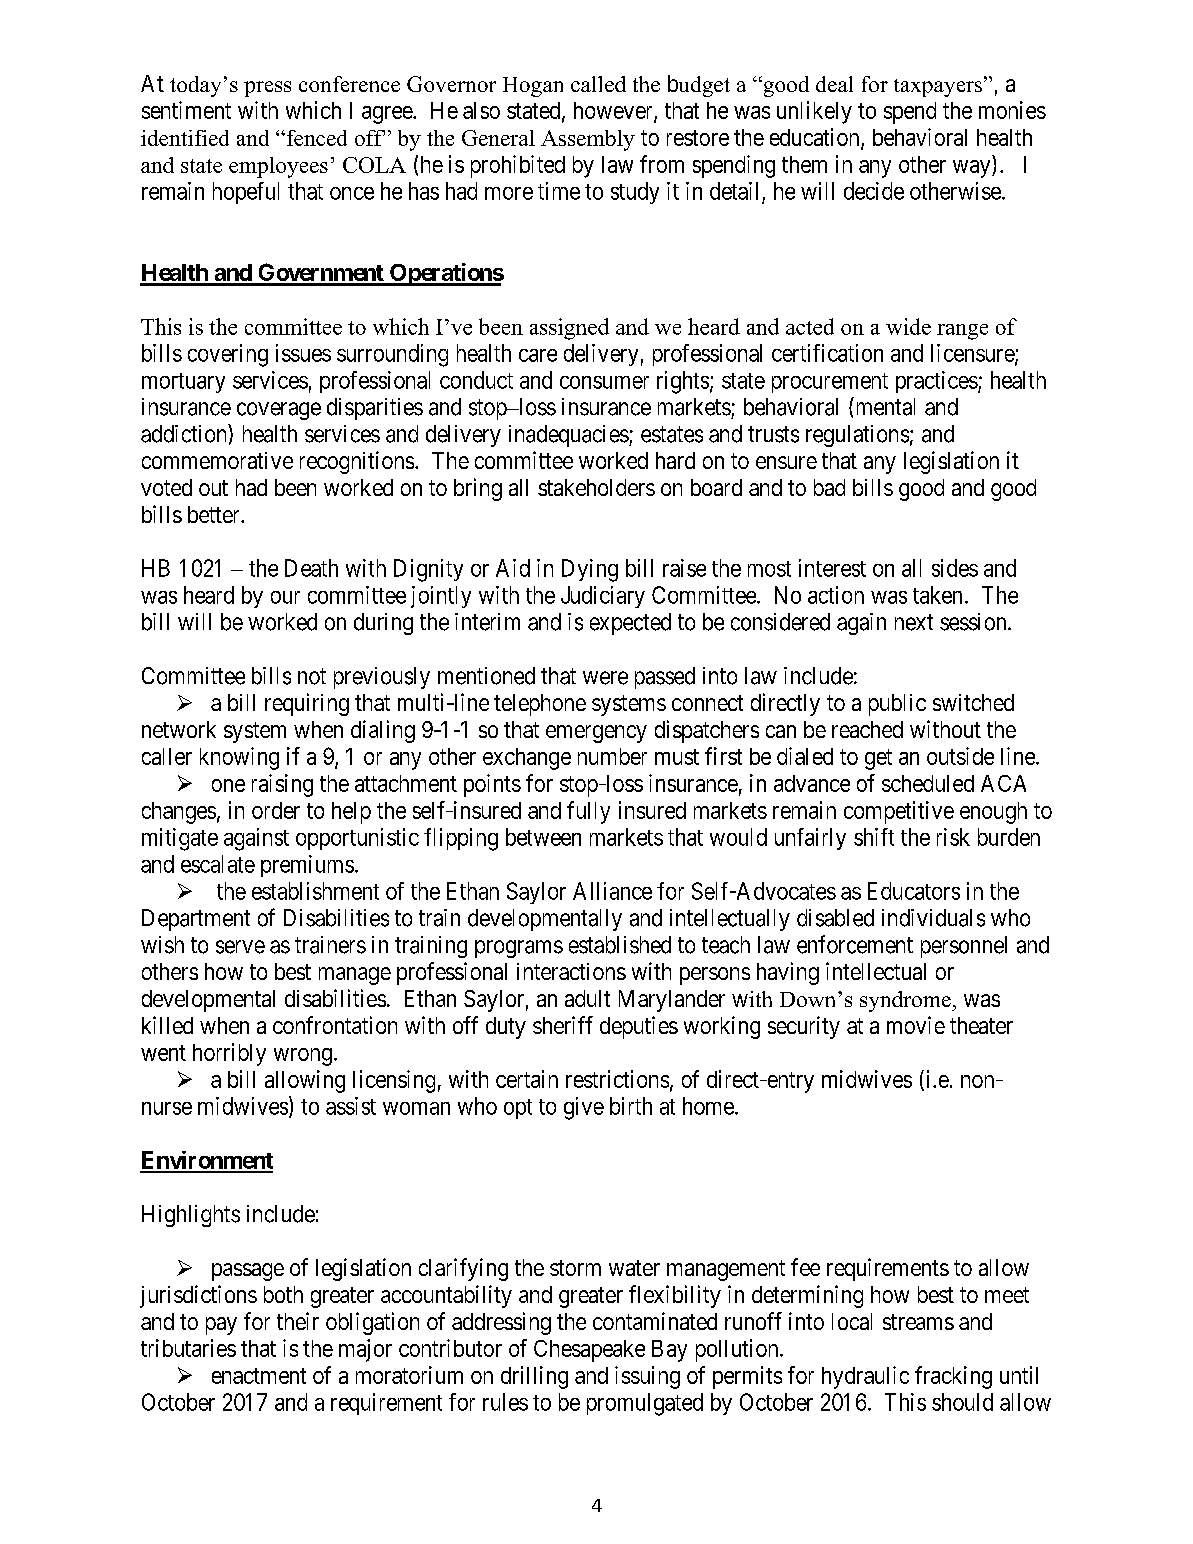  What do you see at coordinates (267, 89) in the document?
I see `press` at bounding box center [267, 89].
